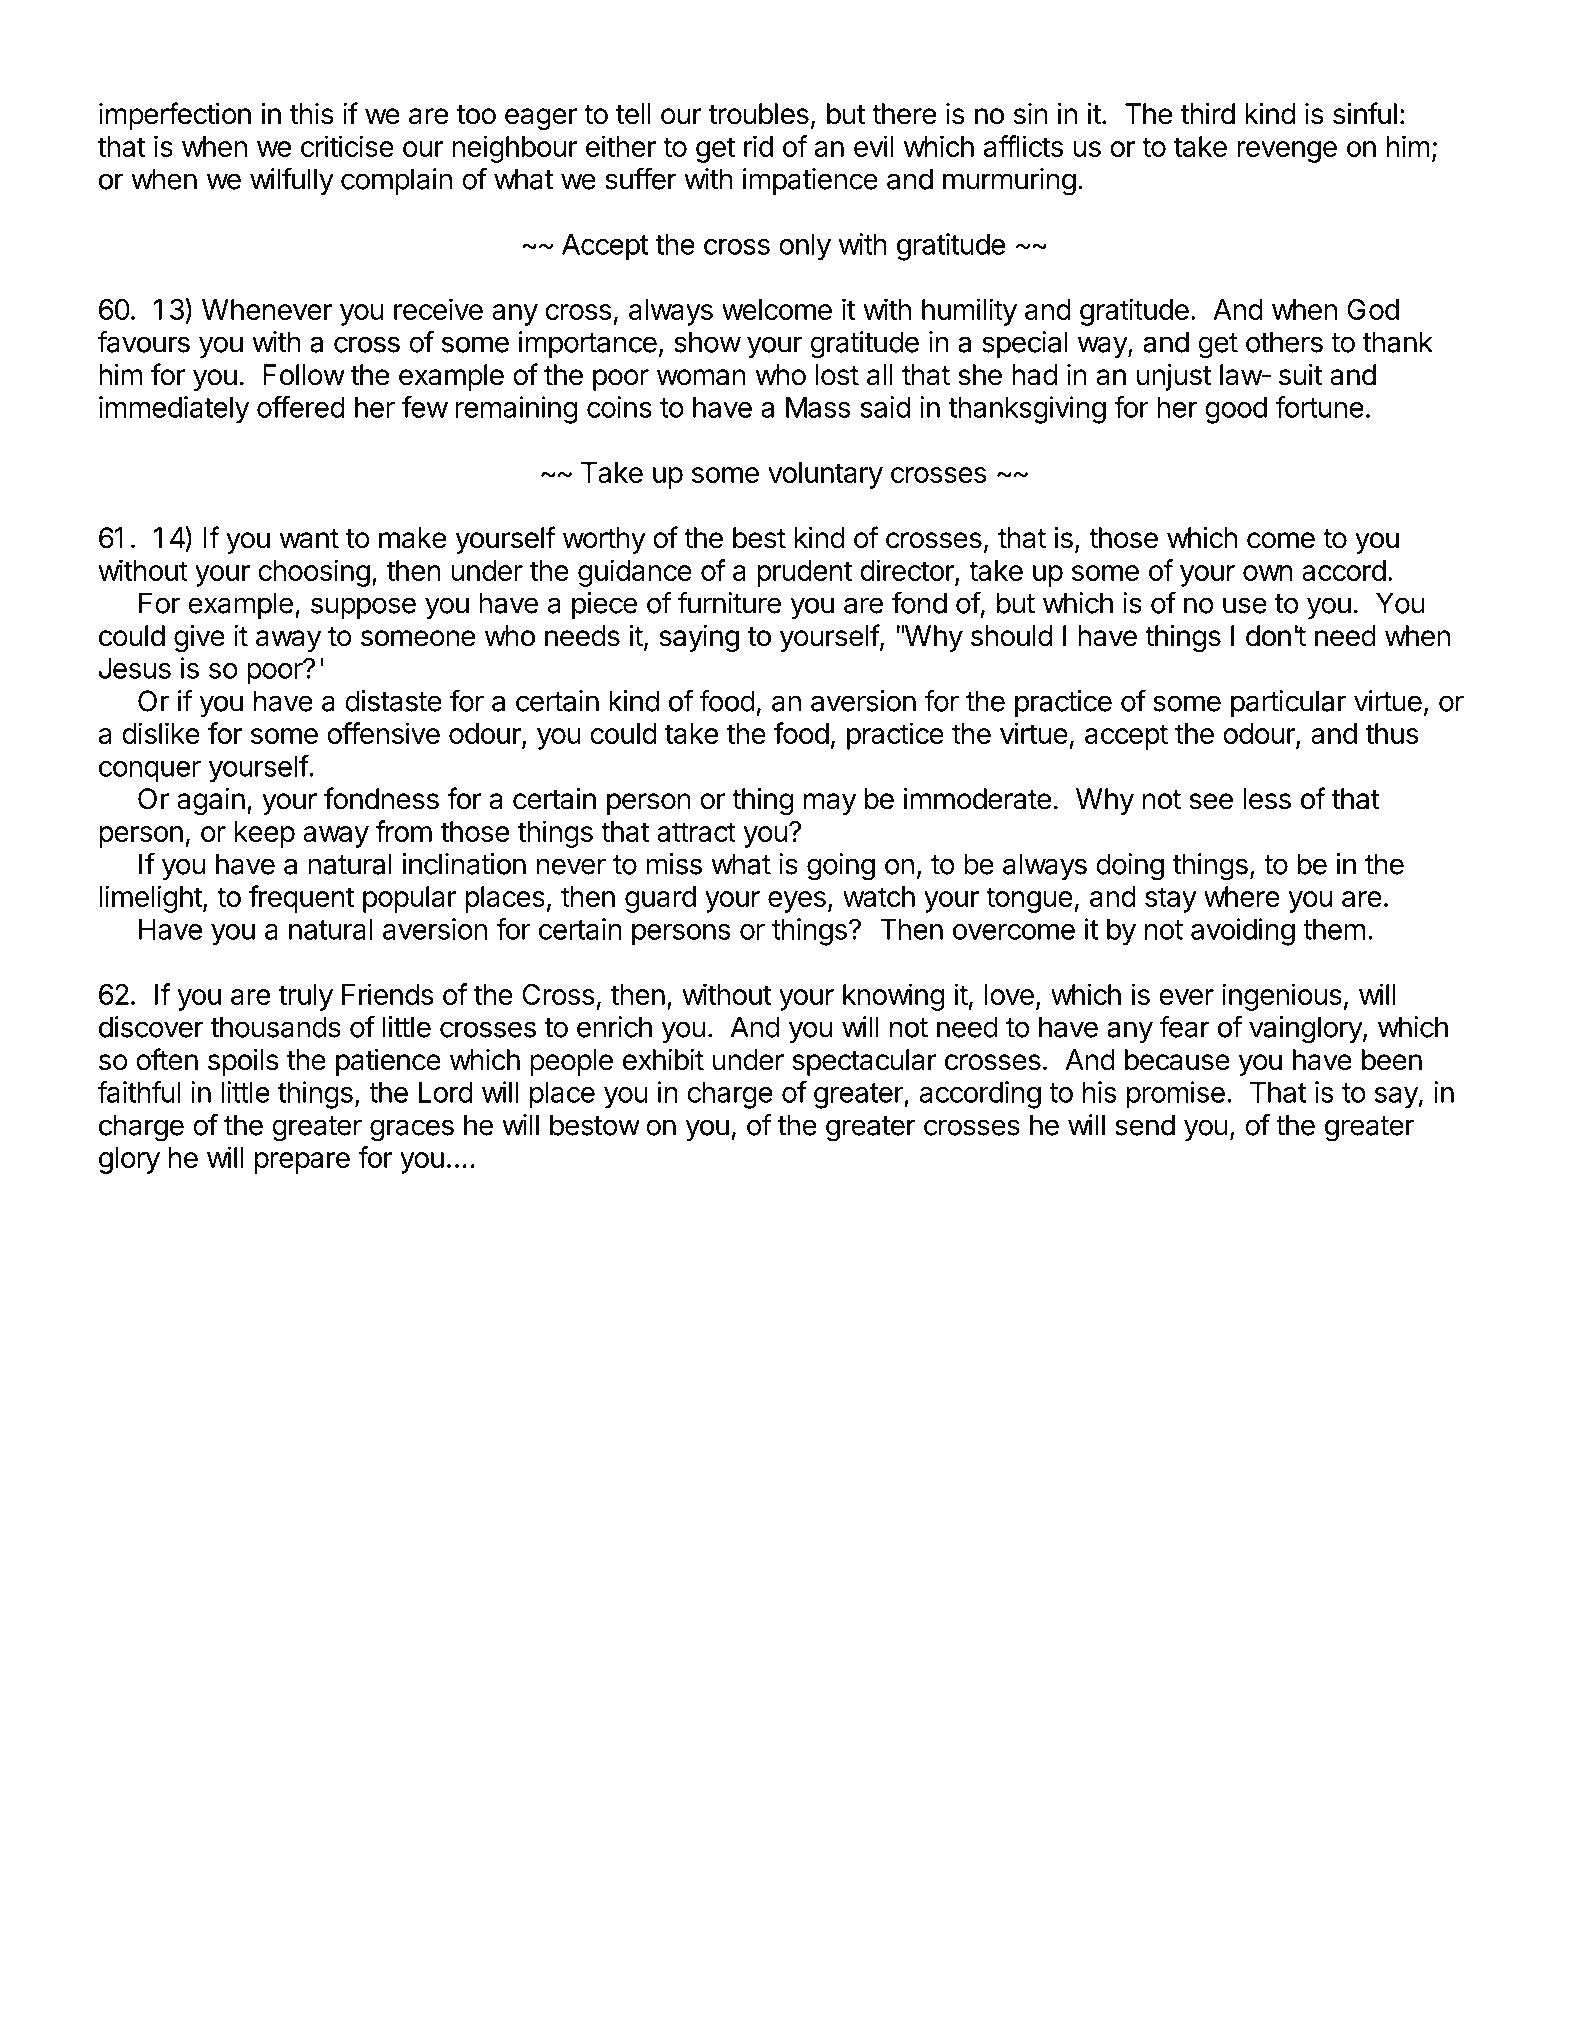  I want to click on may, so click(830, 804).
